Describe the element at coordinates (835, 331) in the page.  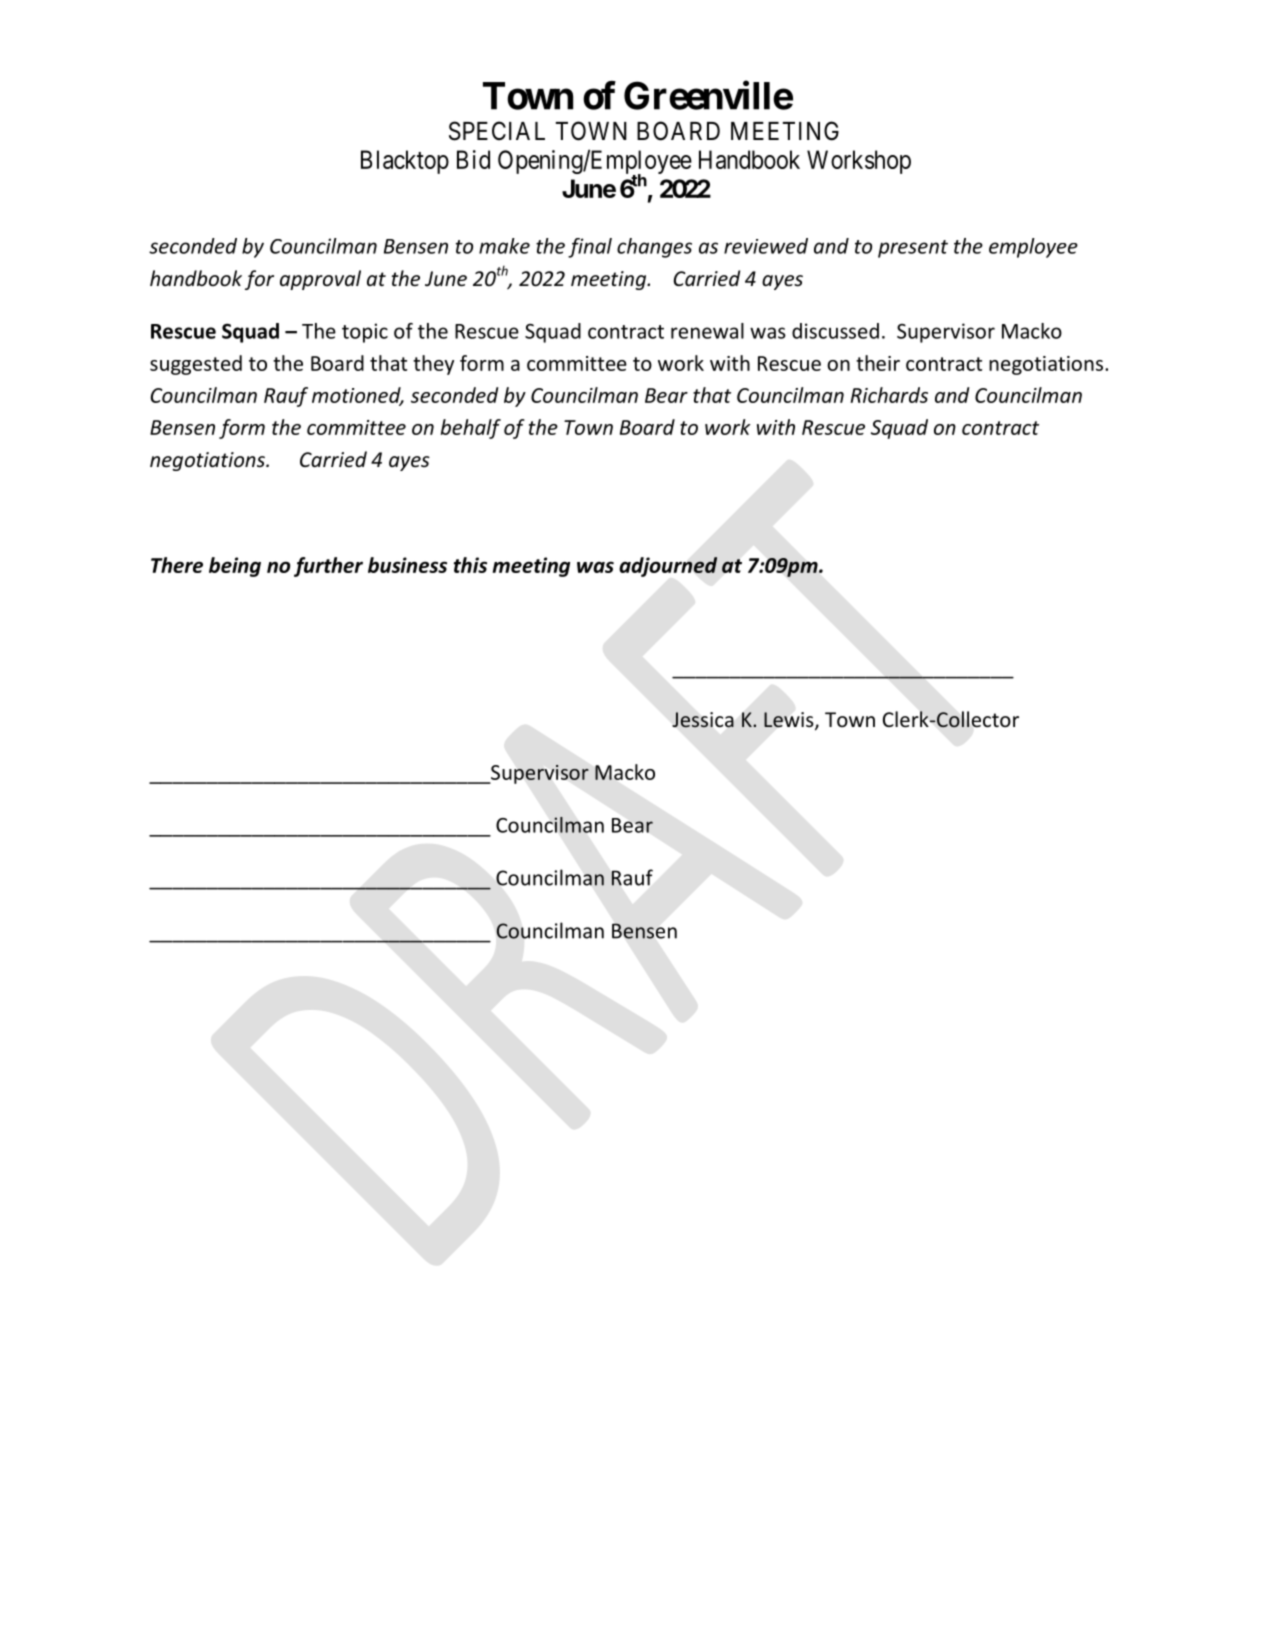
I see `discussed` at that location.
